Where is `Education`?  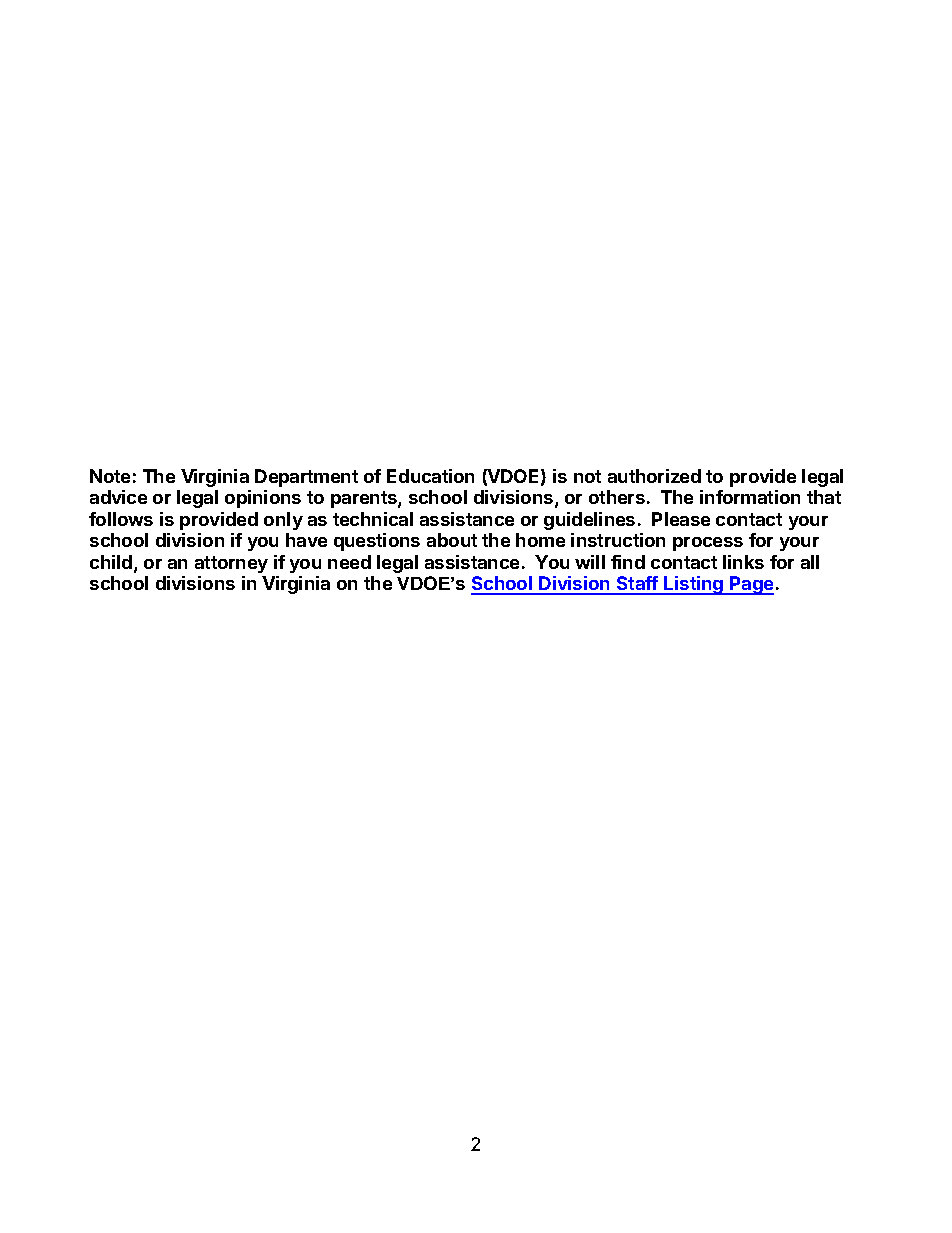
Education is located at coordinates (430, 476).
